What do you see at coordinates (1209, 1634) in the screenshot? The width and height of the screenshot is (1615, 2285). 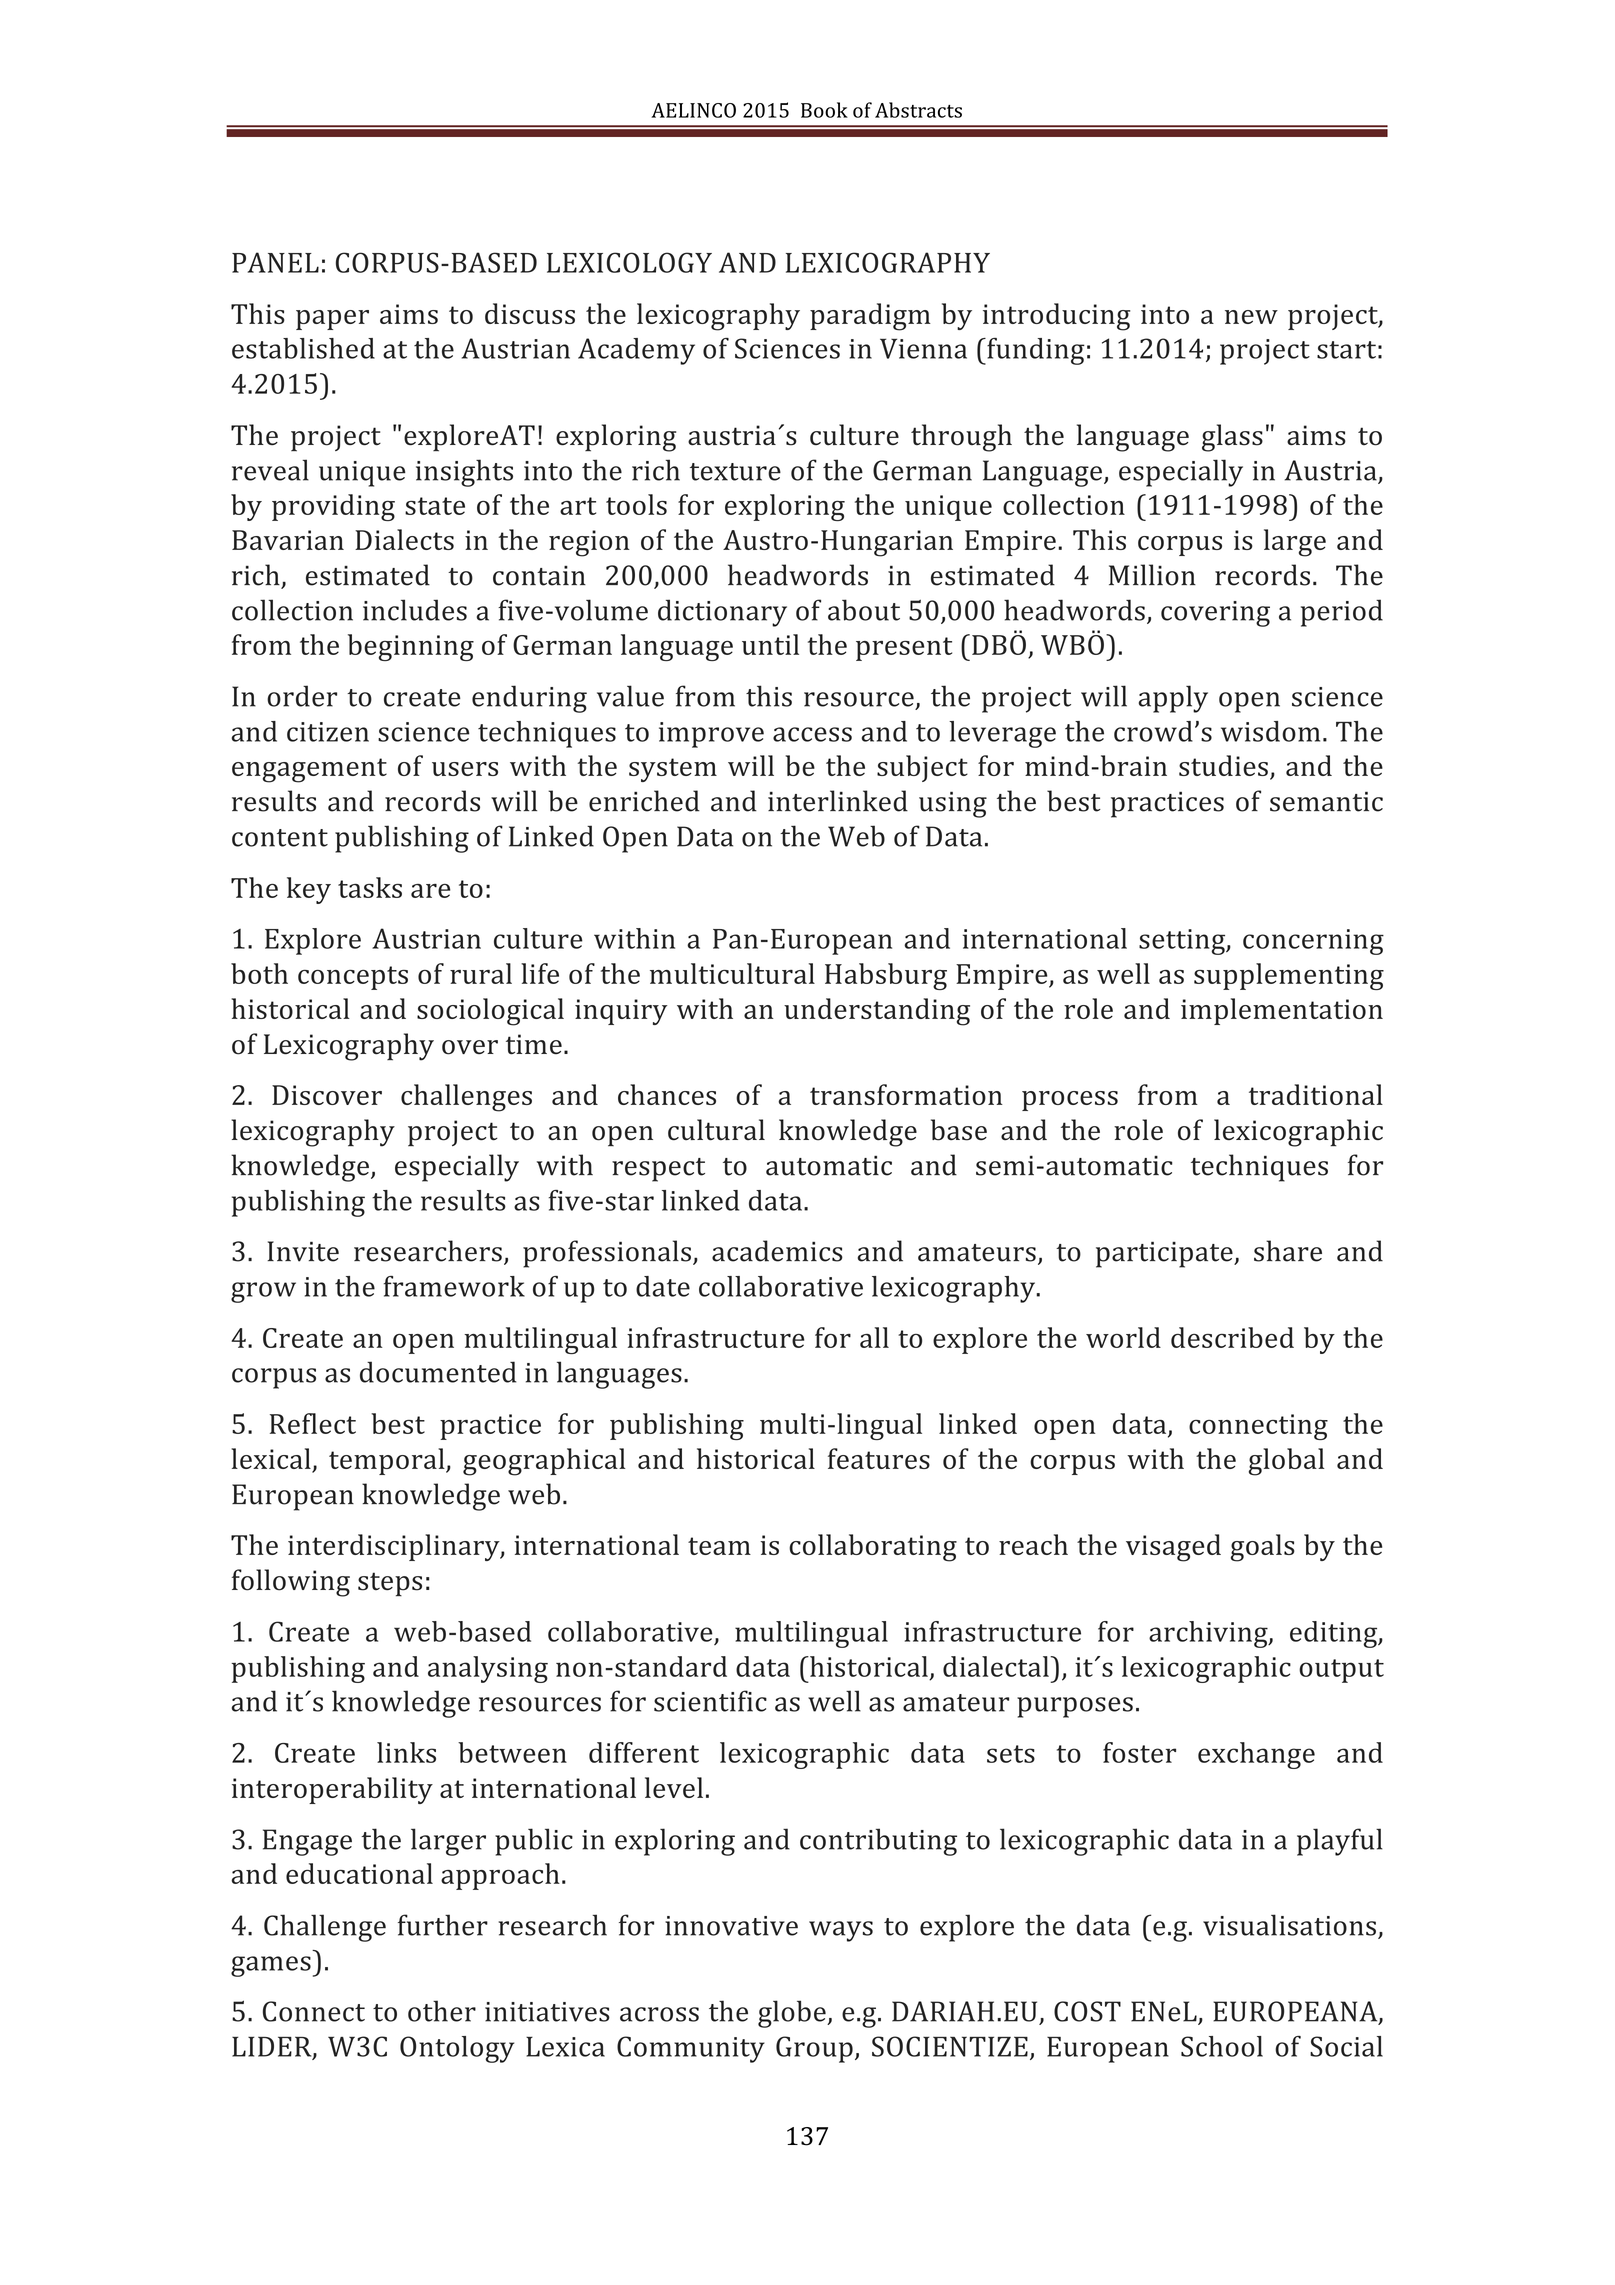 I see `archiving` at bounding box center [1209, 1634].
